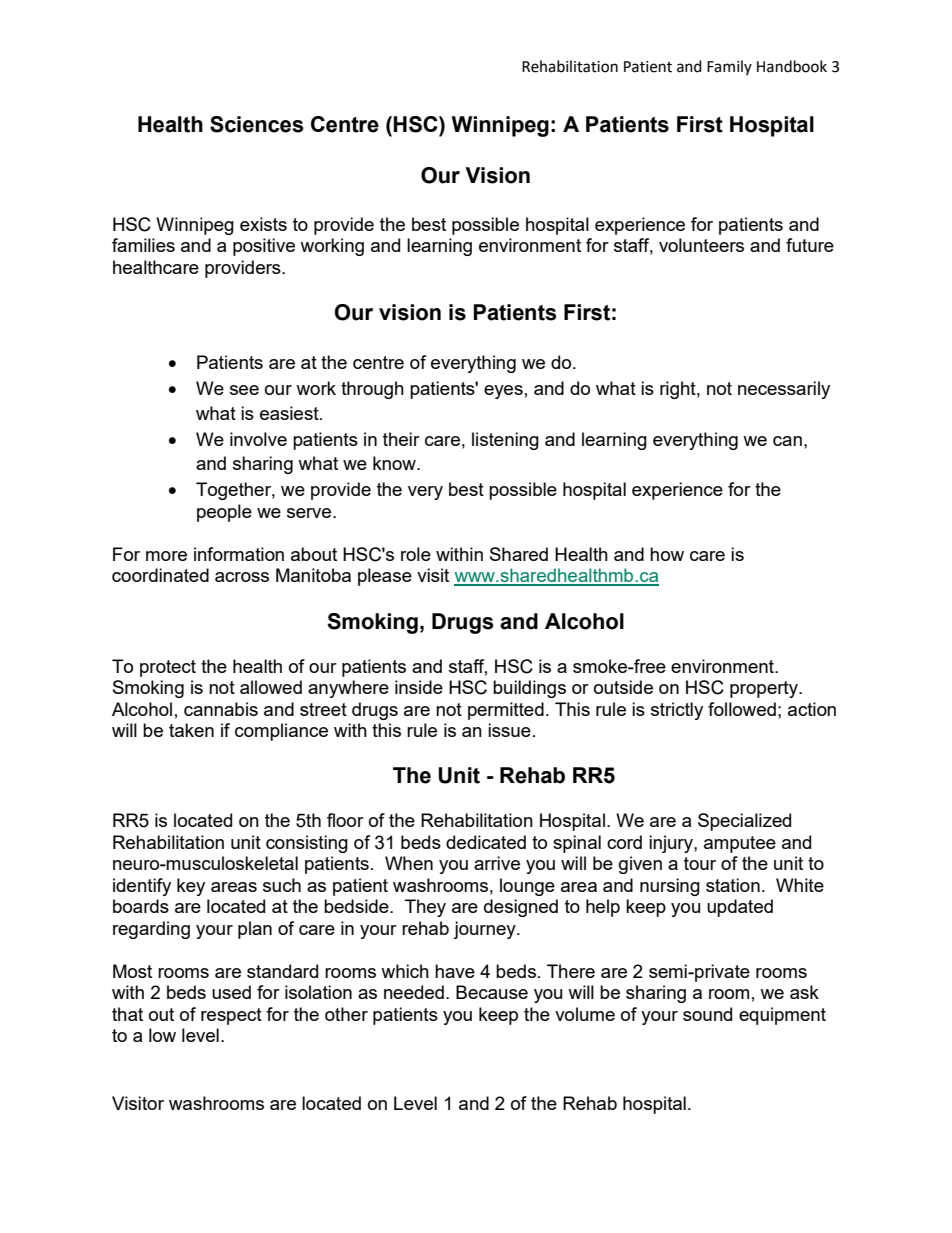 The image size is (952, 1233). What do you see at coordinates (492, 992) in the screenshot?
I see `Because` at bounding box center [492, 992].
